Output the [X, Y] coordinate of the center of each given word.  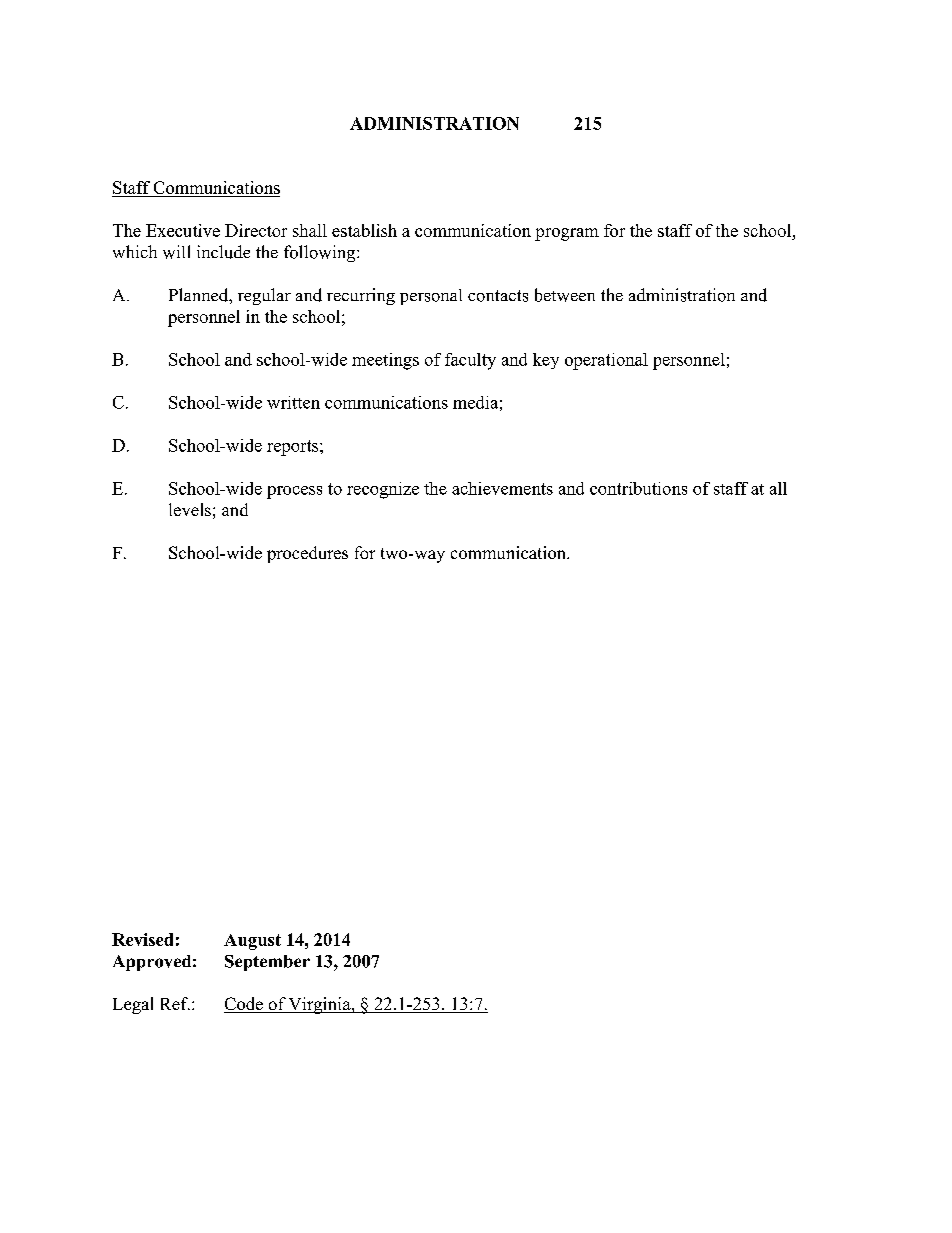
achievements [502, 488]
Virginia [320, 1005]
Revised [142, 939]
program [567, 234]
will [176, 252]
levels [190, 509]
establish [364, 230]
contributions [638, 488]
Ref [175, 1003]
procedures [307, 554]
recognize [383, 490]
